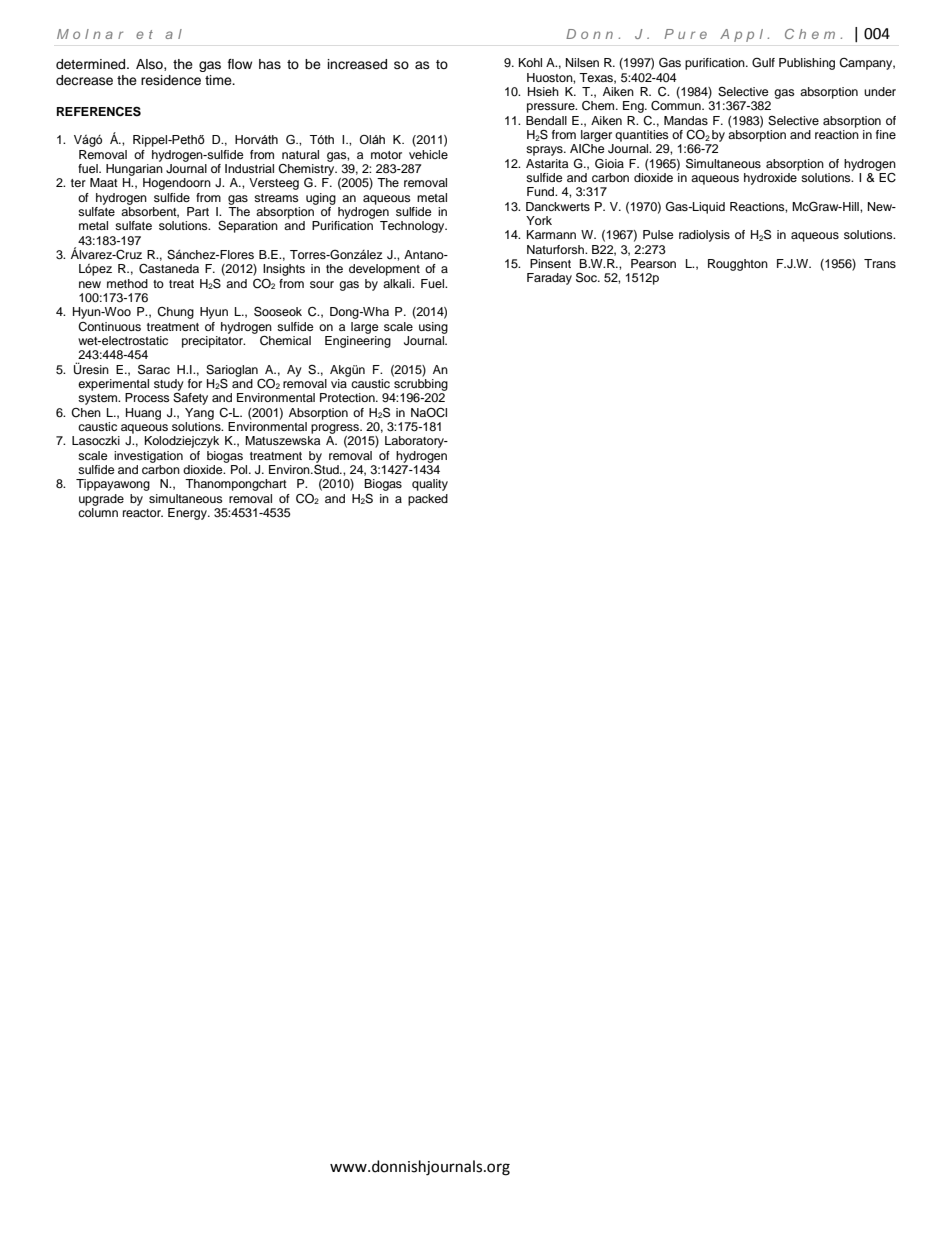 This document has height=1233, width=952. What do you see at coordinates (188, 514) in the document?
I see `Energy` at bounding box center [188, 514].
